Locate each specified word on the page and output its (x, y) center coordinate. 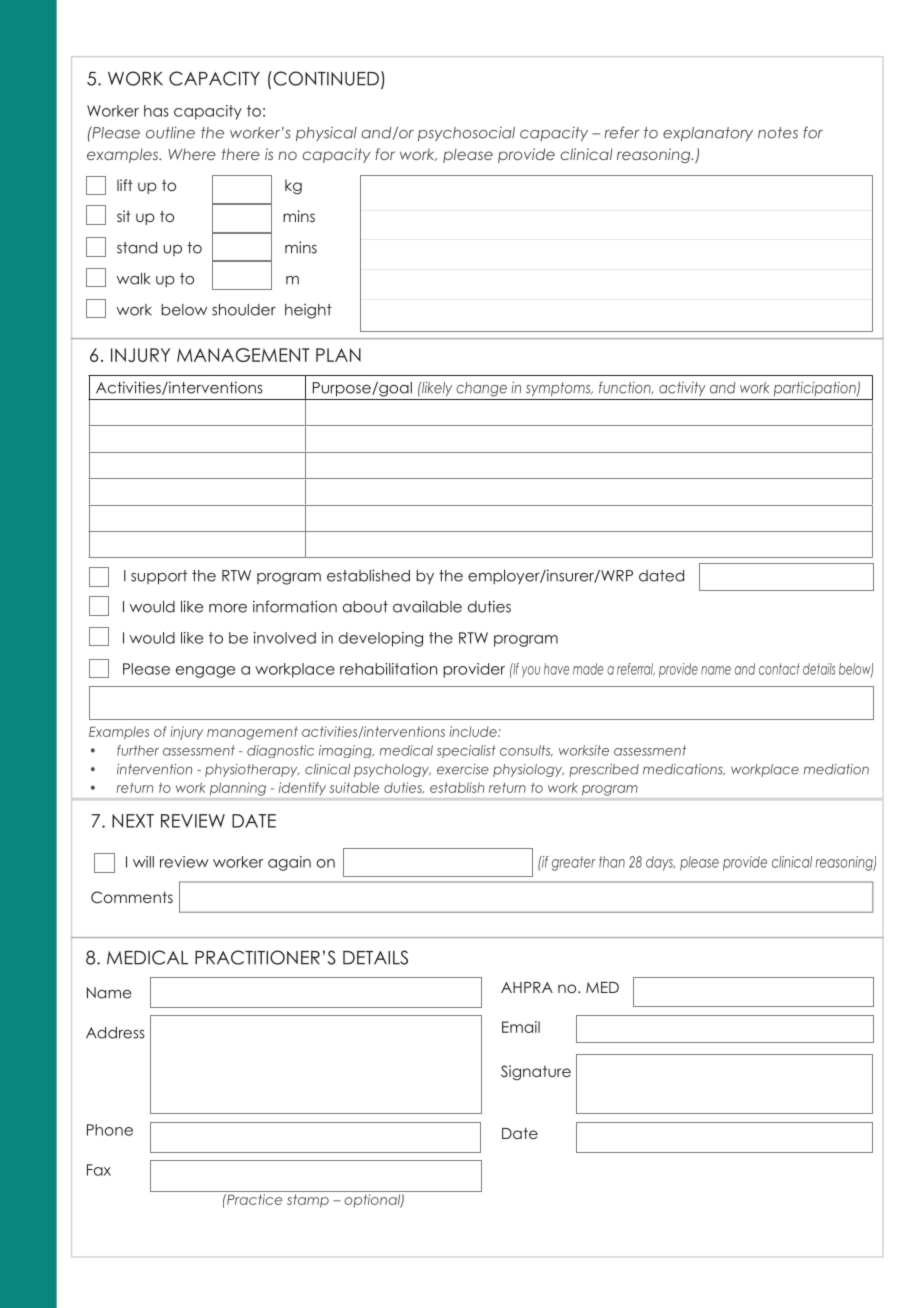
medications (684, 769)
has (156, 111)
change (481, 389)
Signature (536, 1072)
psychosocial (466, 134)
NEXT (133, 821)
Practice (253, 1199)
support (159, 577)
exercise (463, 769)
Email (521, 1027)
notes (778, 133)
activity (682, 389)
